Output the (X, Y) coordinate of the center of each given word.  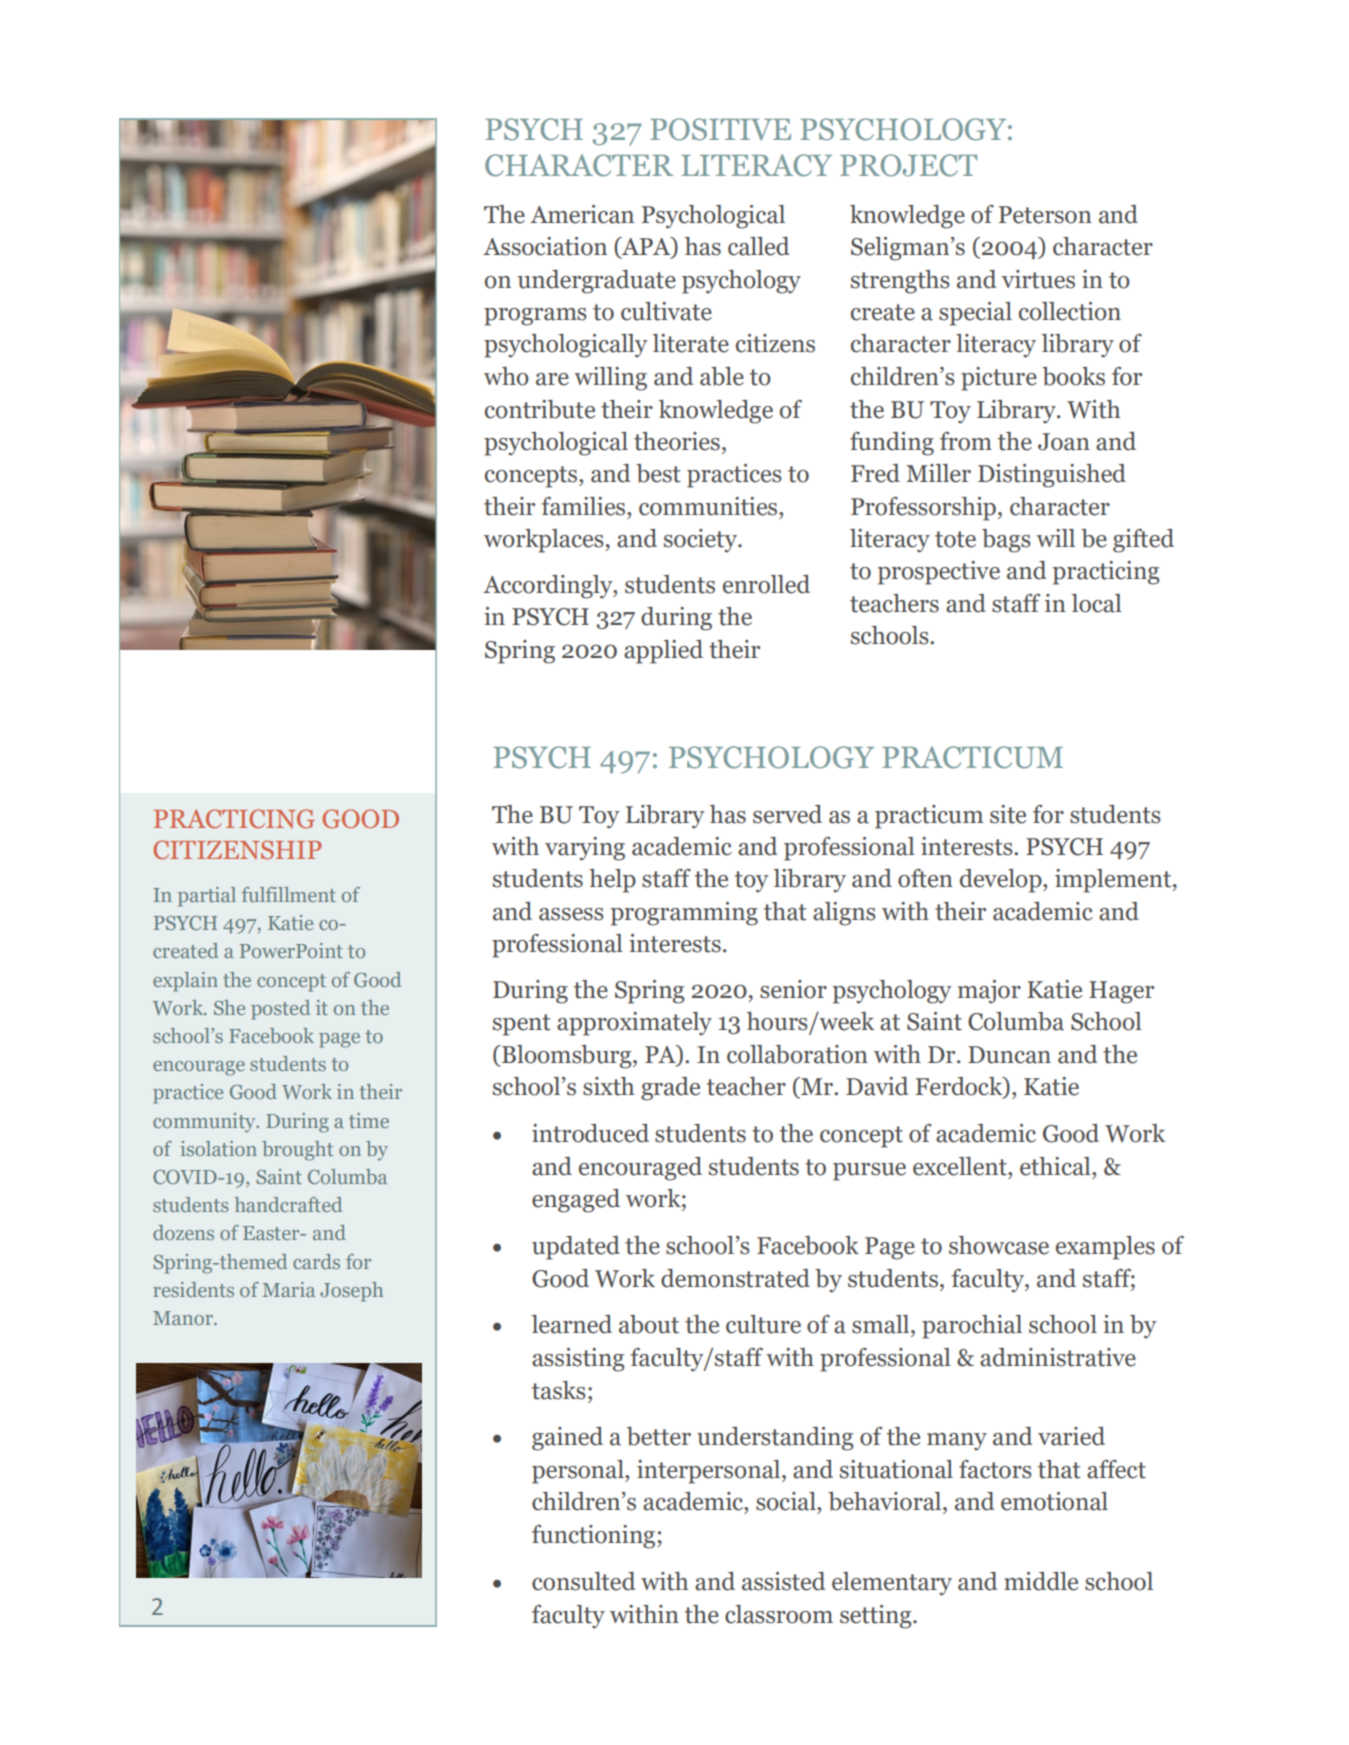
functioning (595, 1537)
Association (545, 246)
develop (1002, 881)
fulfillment (289, 894)
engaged (576, 1201)
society (702, 541)
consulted (583, 1581)
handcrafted (288, 1204)
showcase (999, 1245)
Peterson (1045, 215)
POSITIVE (720, 129)
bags (1006, 541)
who (506, 376)
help (612, 881)
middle (1041, 1581)
